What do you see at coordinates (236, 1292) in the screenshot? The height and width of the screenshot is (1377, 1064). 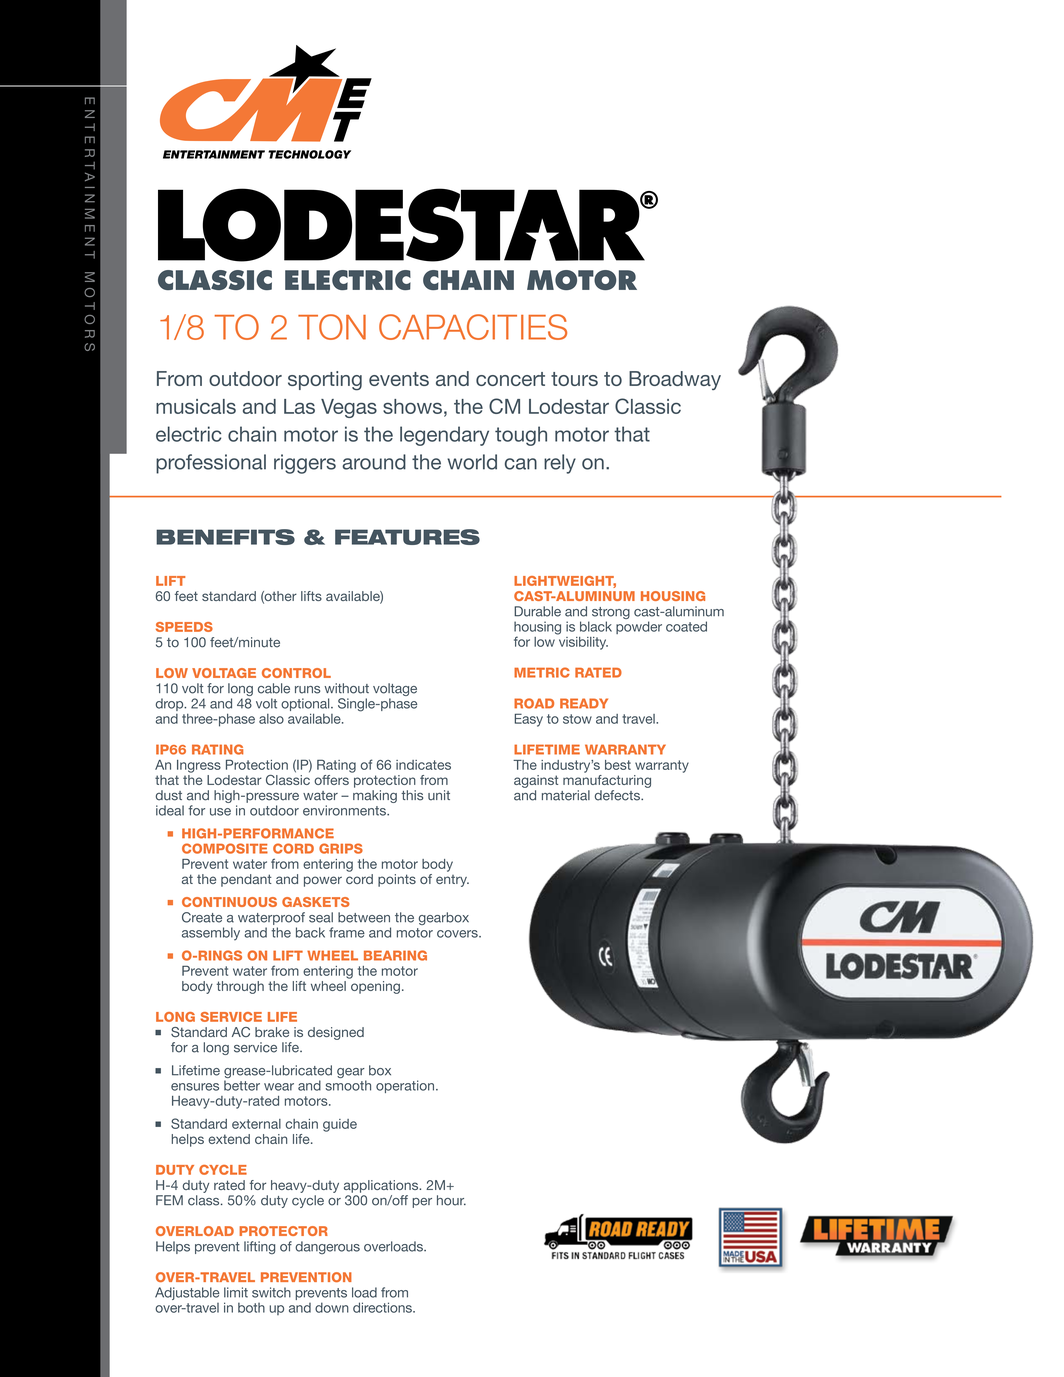 I see `limit` at bounding box center [236, 1292].
